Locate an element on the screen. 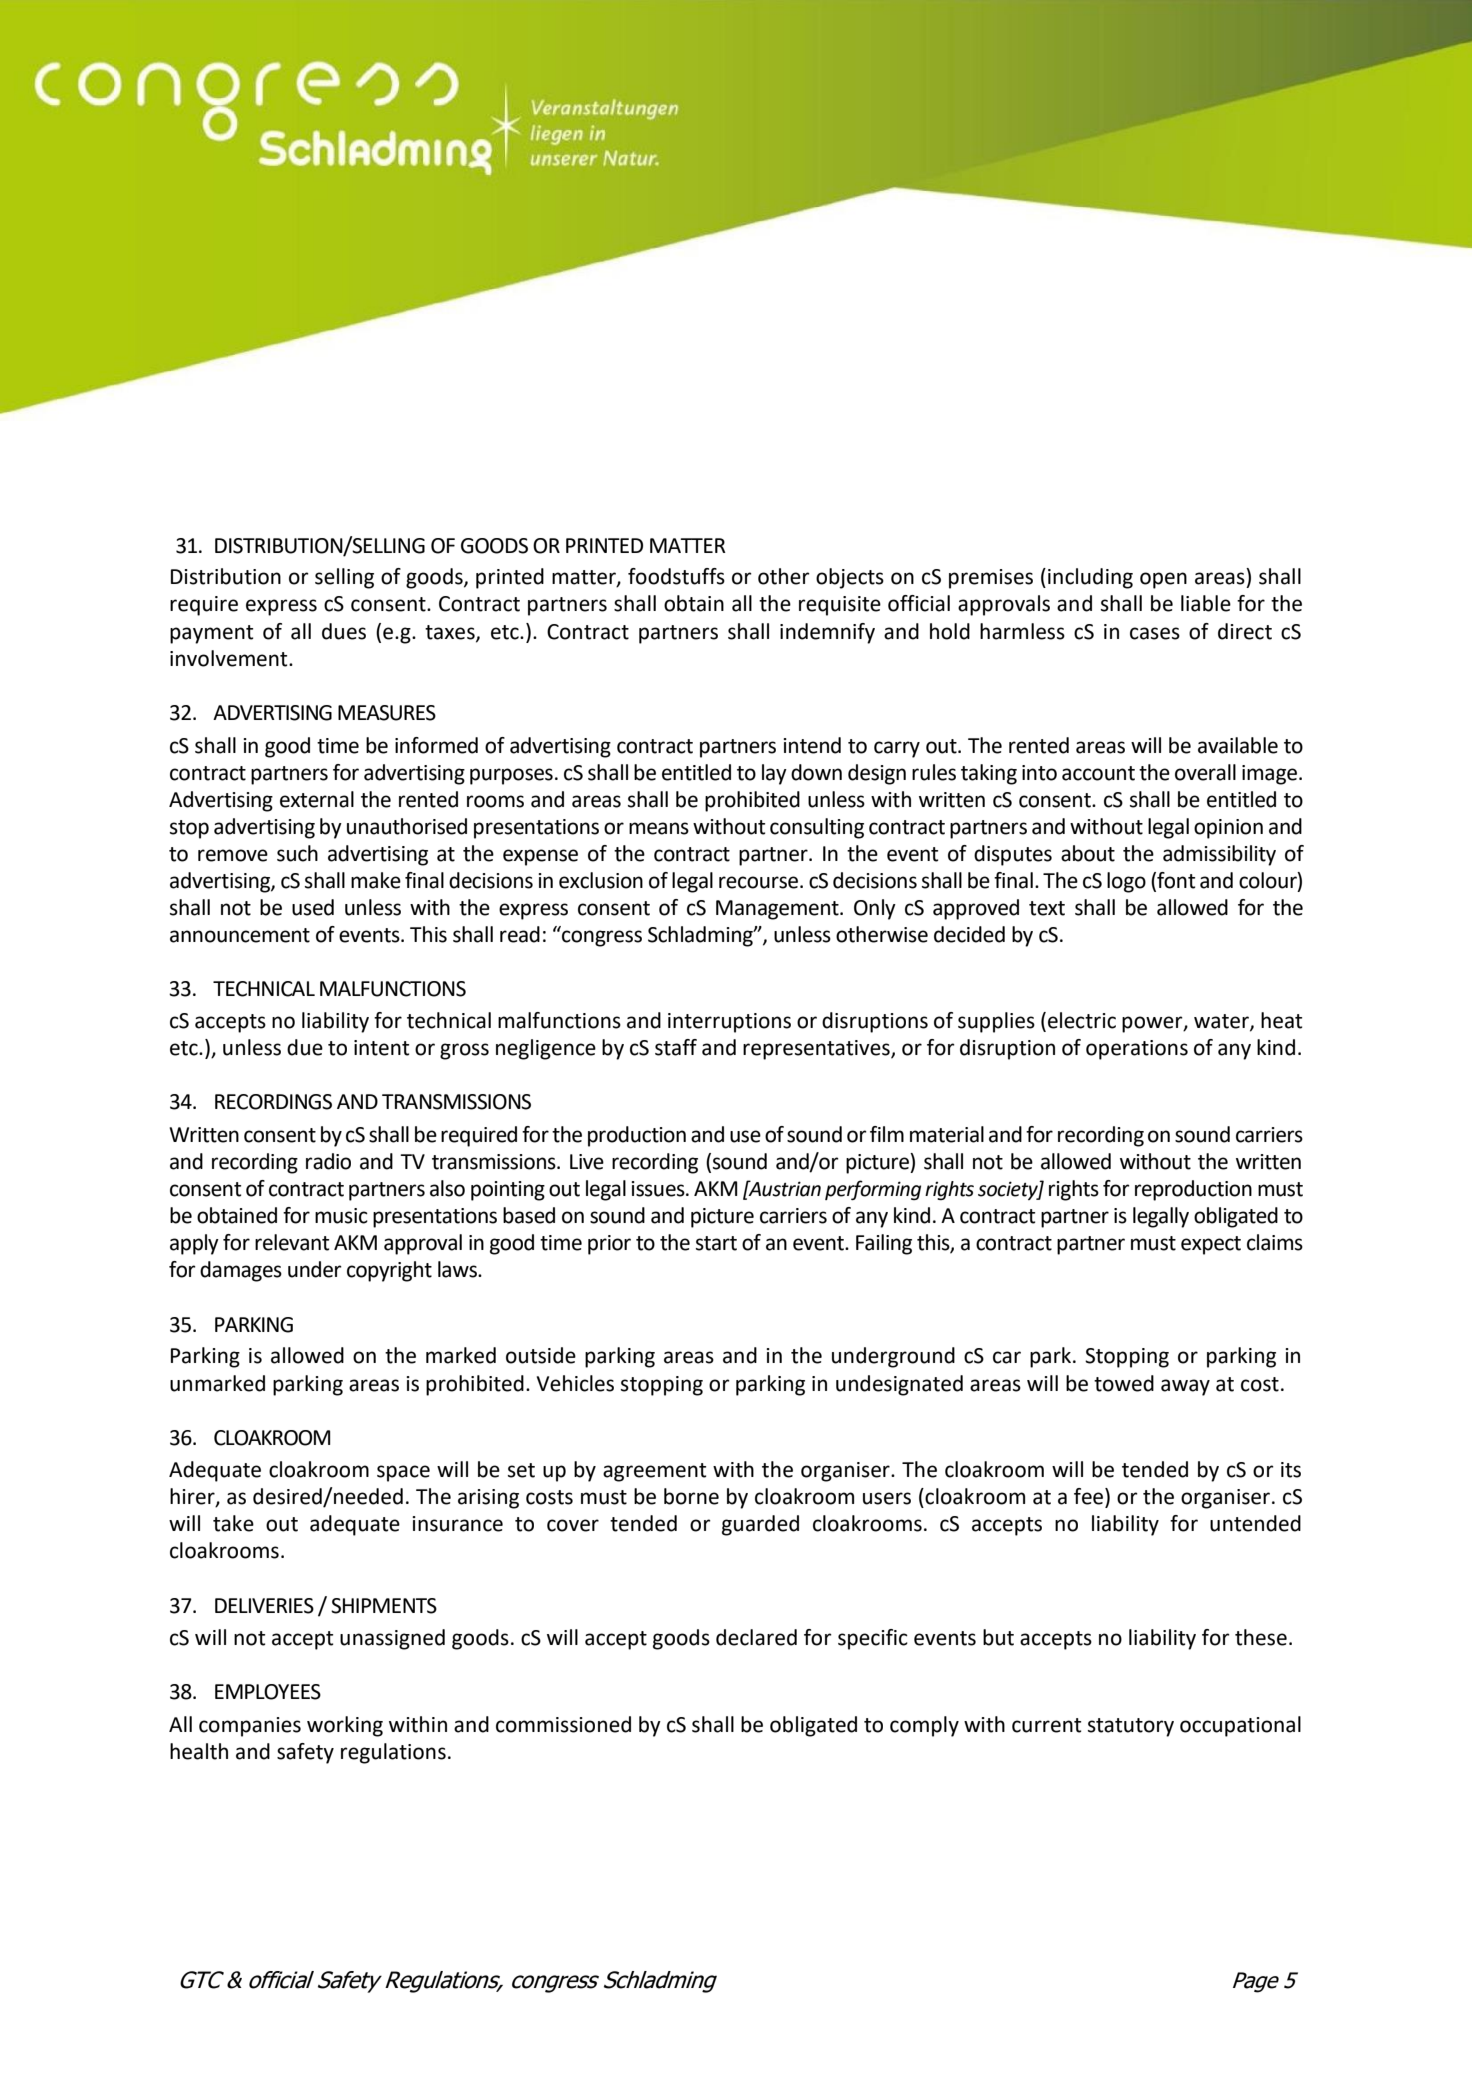 The image size is (1472, 2081). foodstuffs is located at coordinates (676, 576).
